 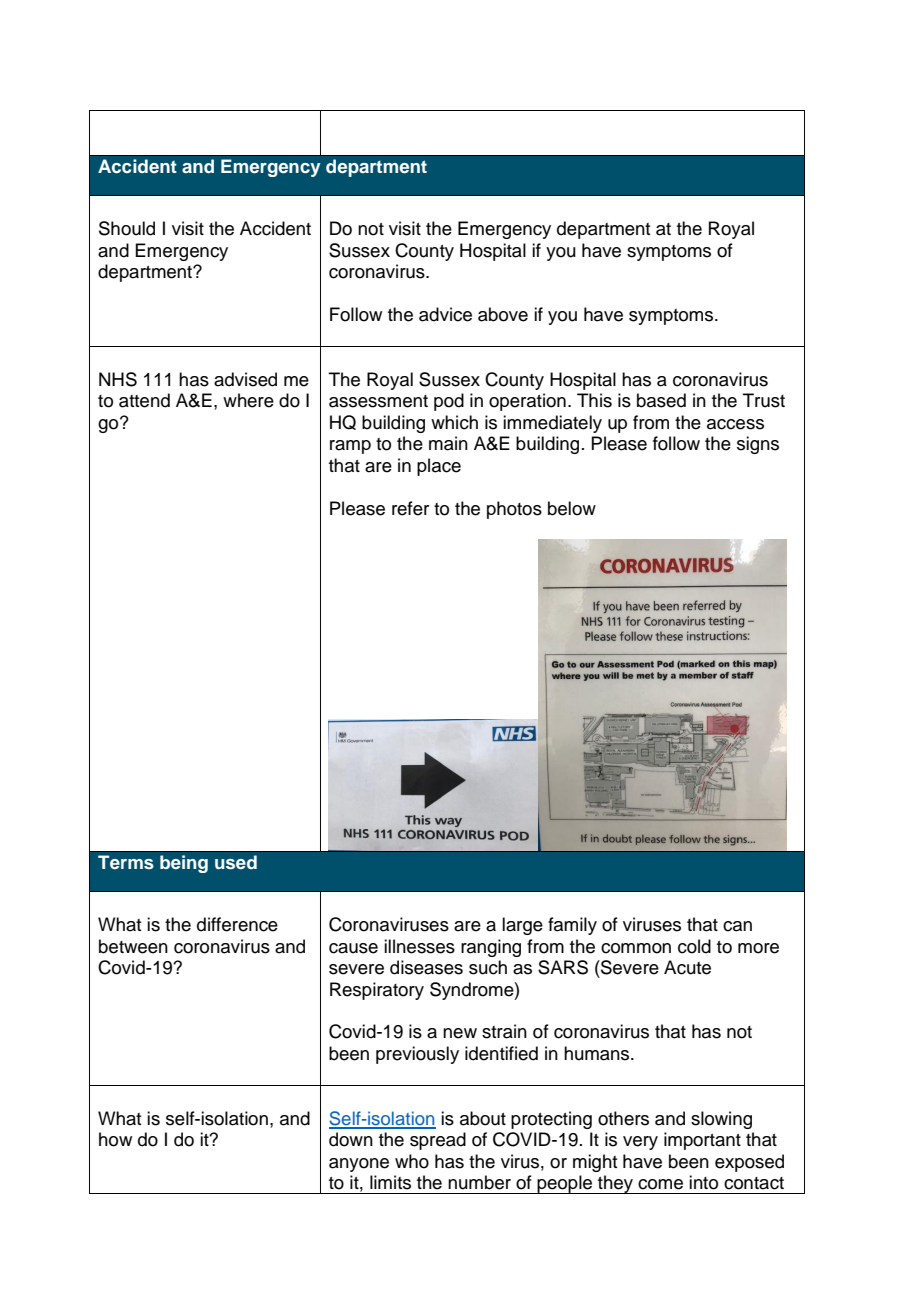 I want to click on below, so click(x=572, y=508).
